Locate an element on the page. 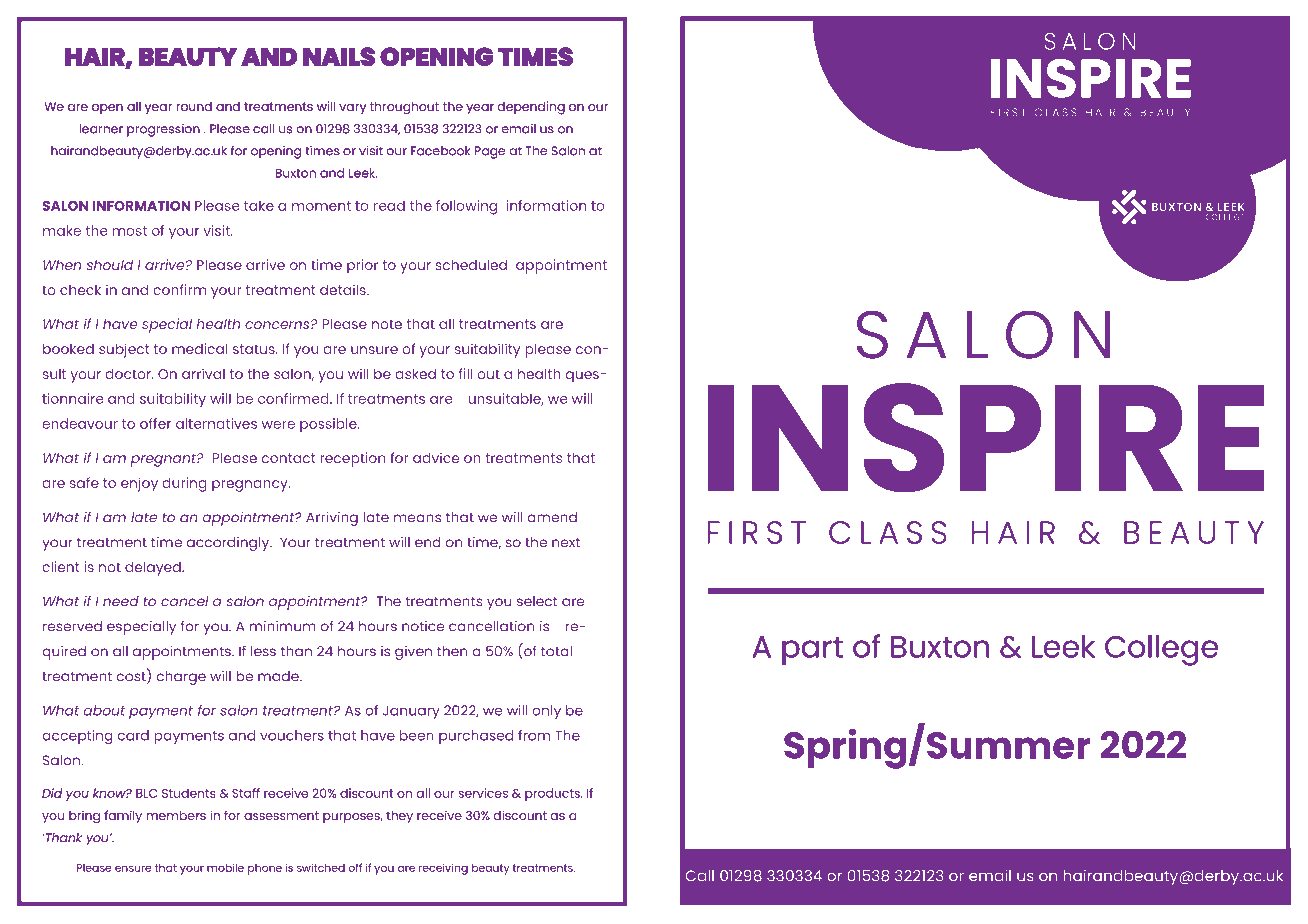 The width and height of the image is (1308, 924). select is located at coordinates (537, 601).
